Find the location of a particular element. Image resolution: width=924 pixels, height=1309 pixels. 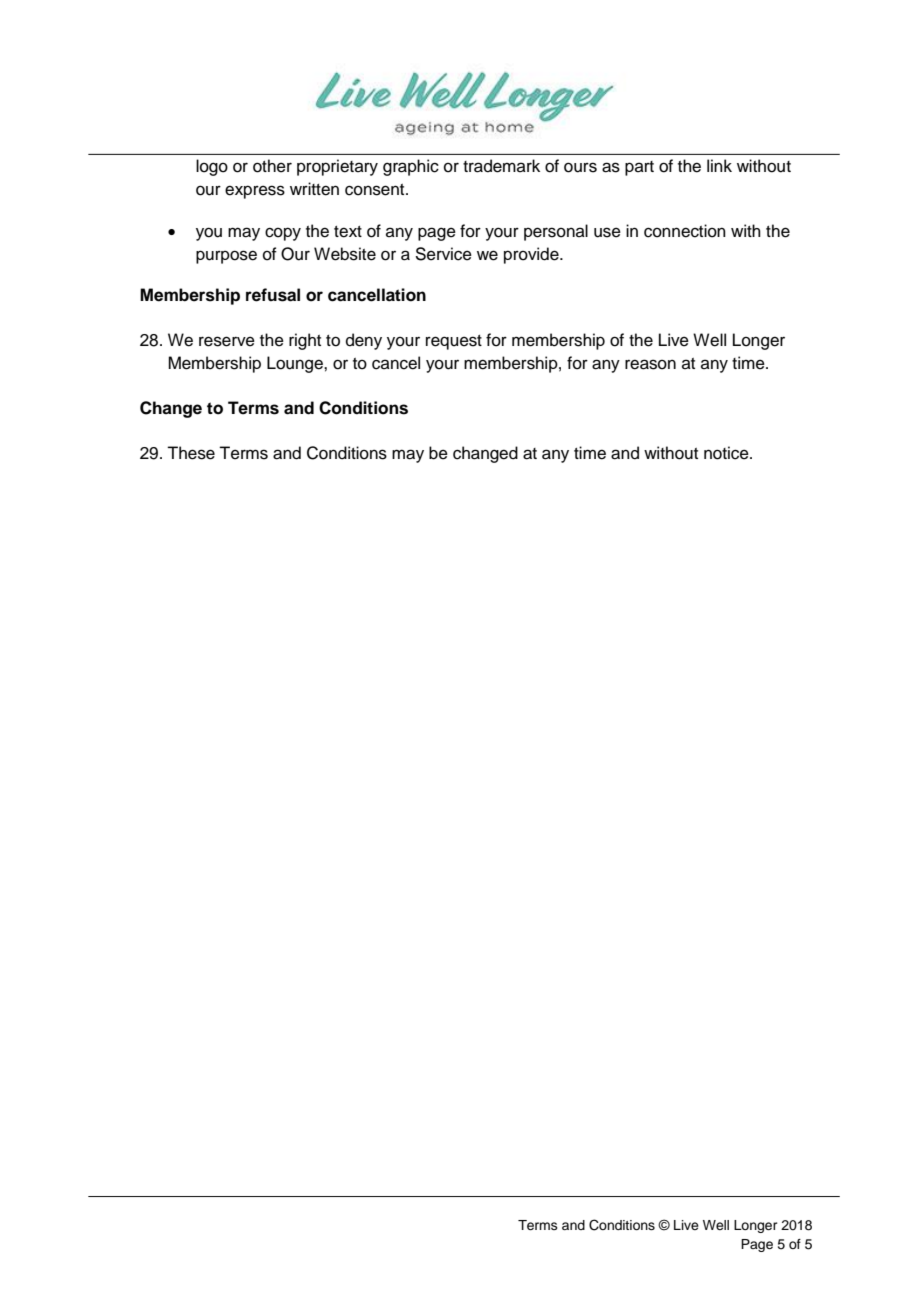

connection is located at coordinates (685, 231).
